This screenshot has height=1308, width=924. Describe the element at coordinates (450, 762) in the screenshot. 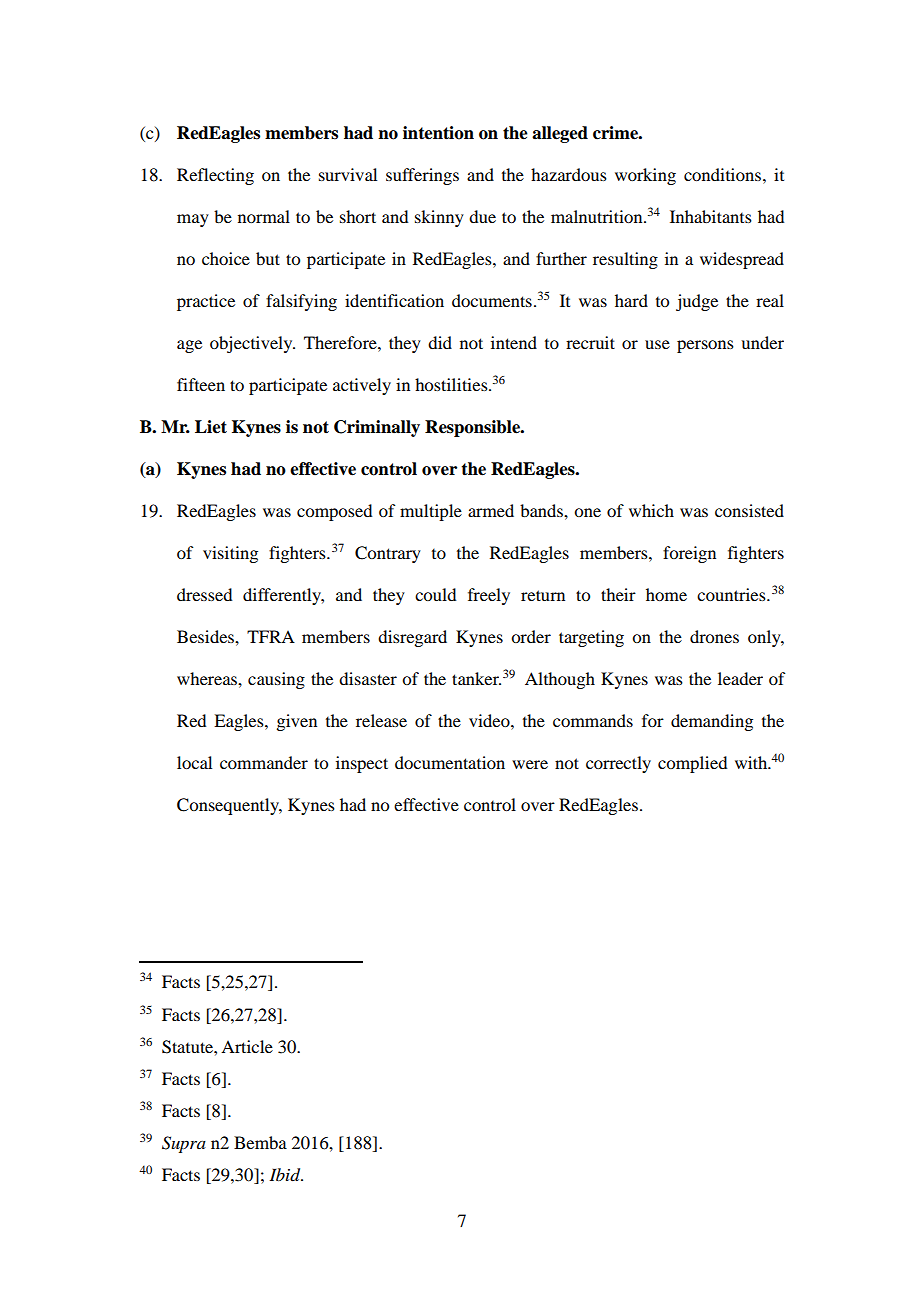

I see `documentation` at that location.
